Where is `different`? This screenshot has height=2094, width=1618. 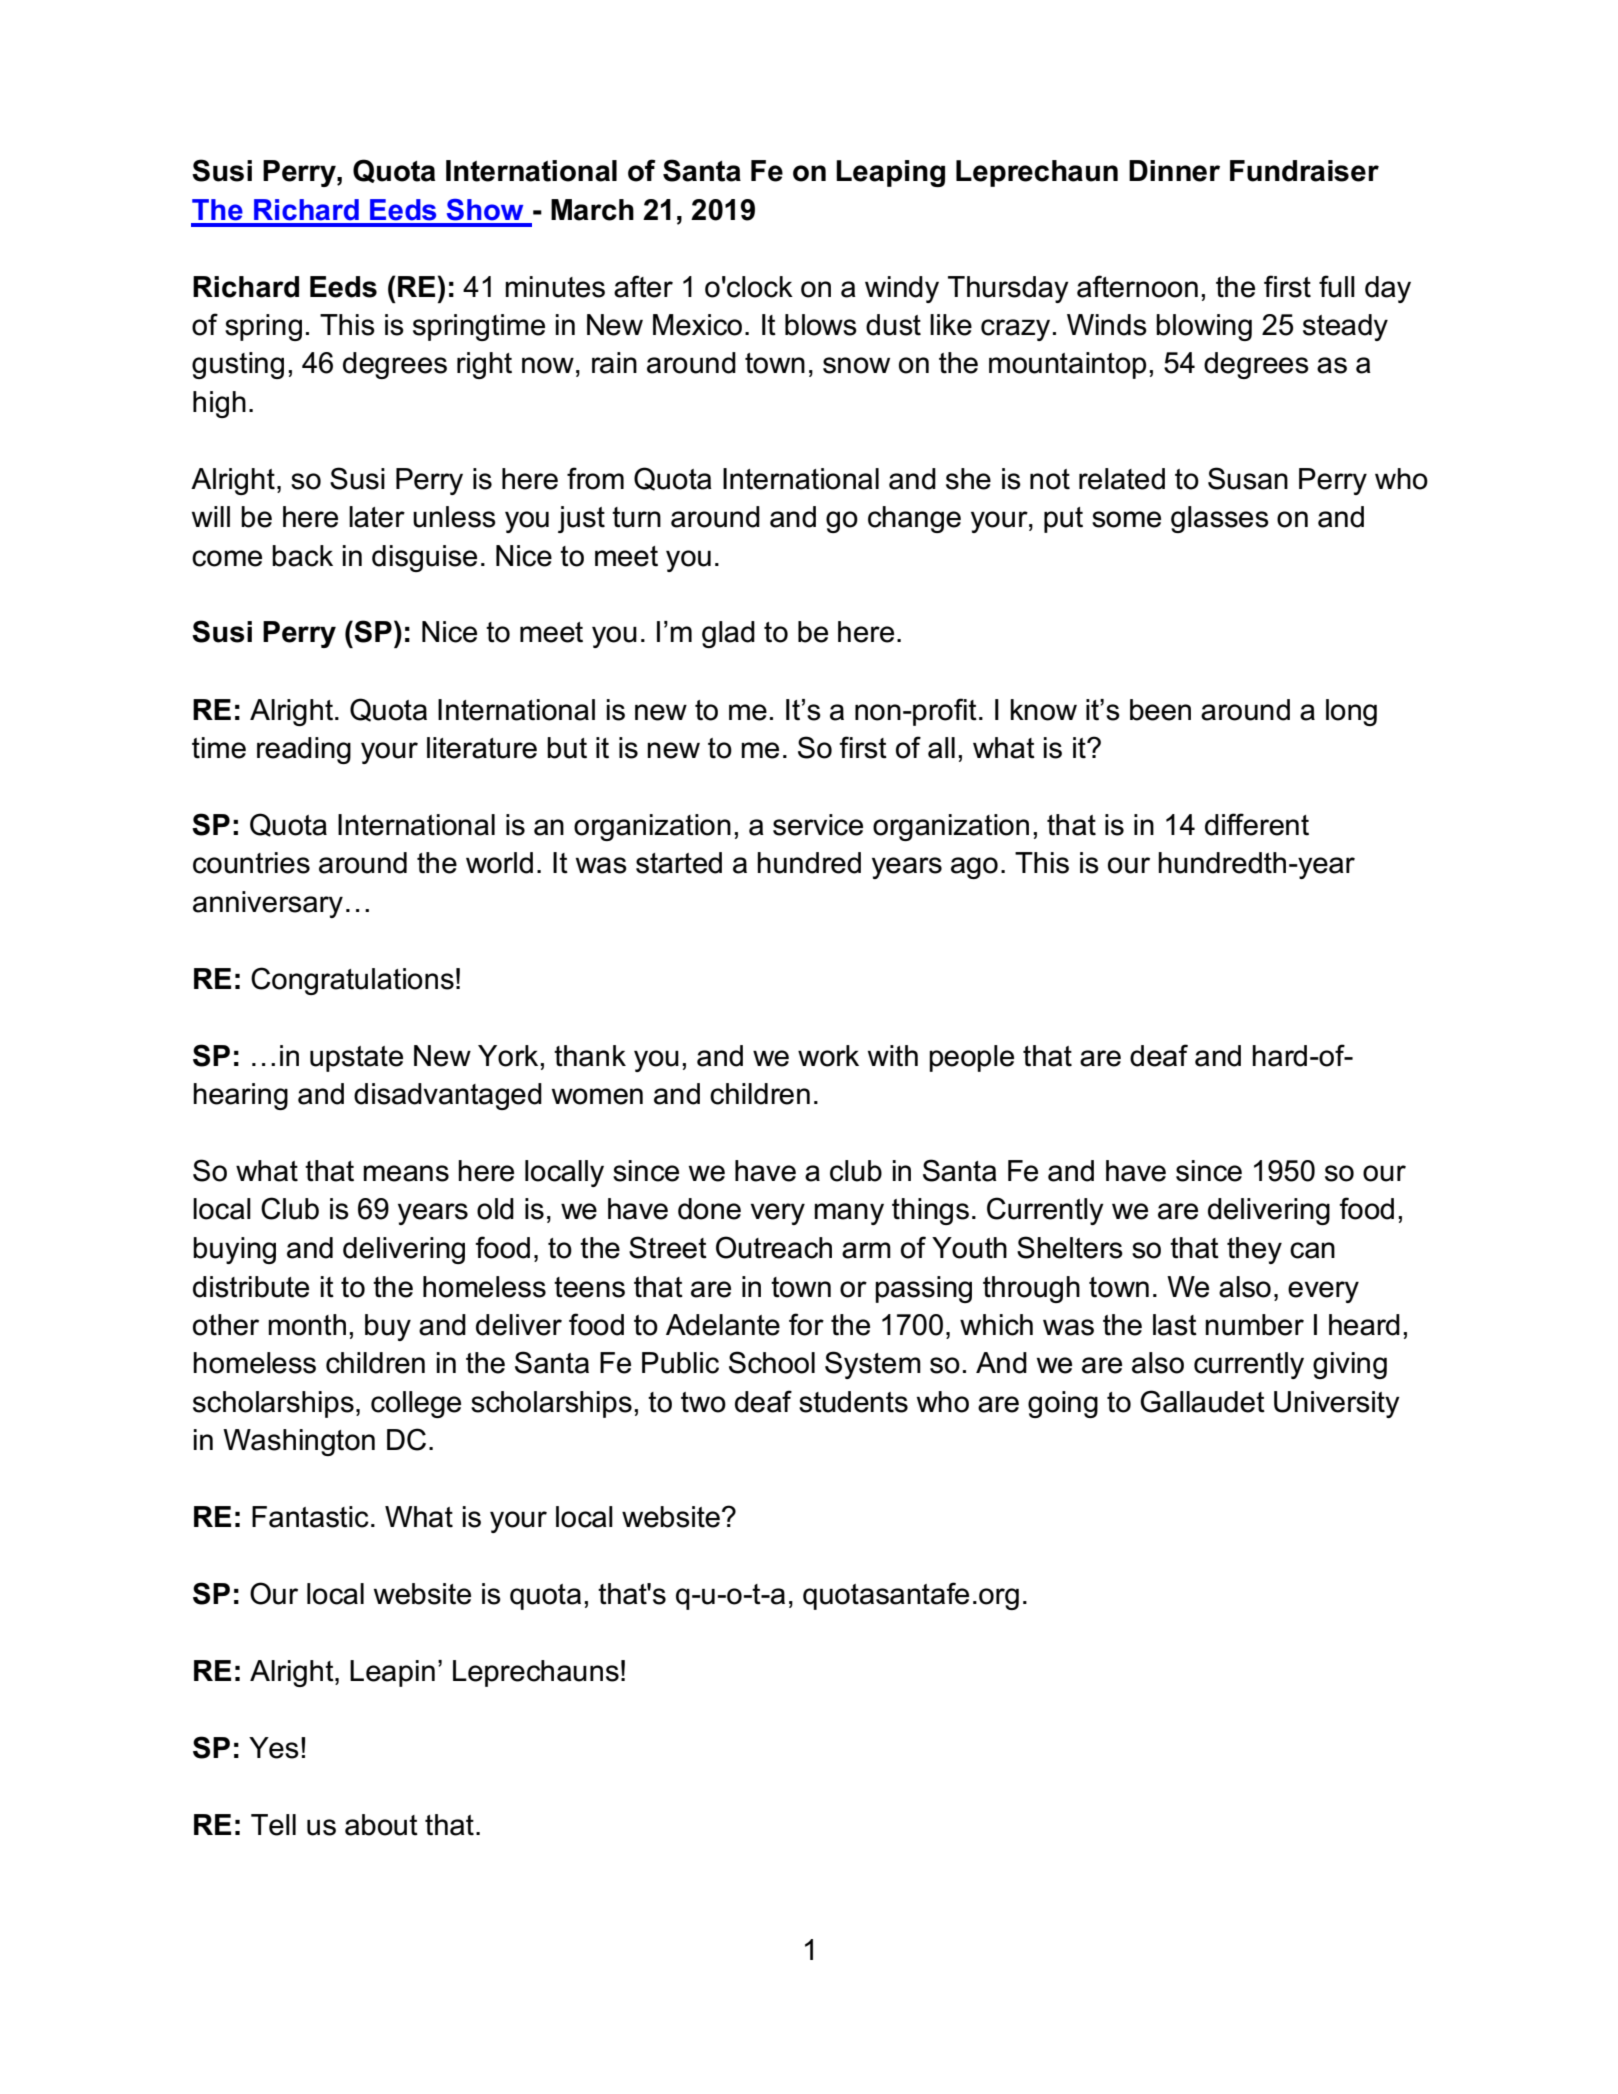
different is located at coordinates (1257, 824).
